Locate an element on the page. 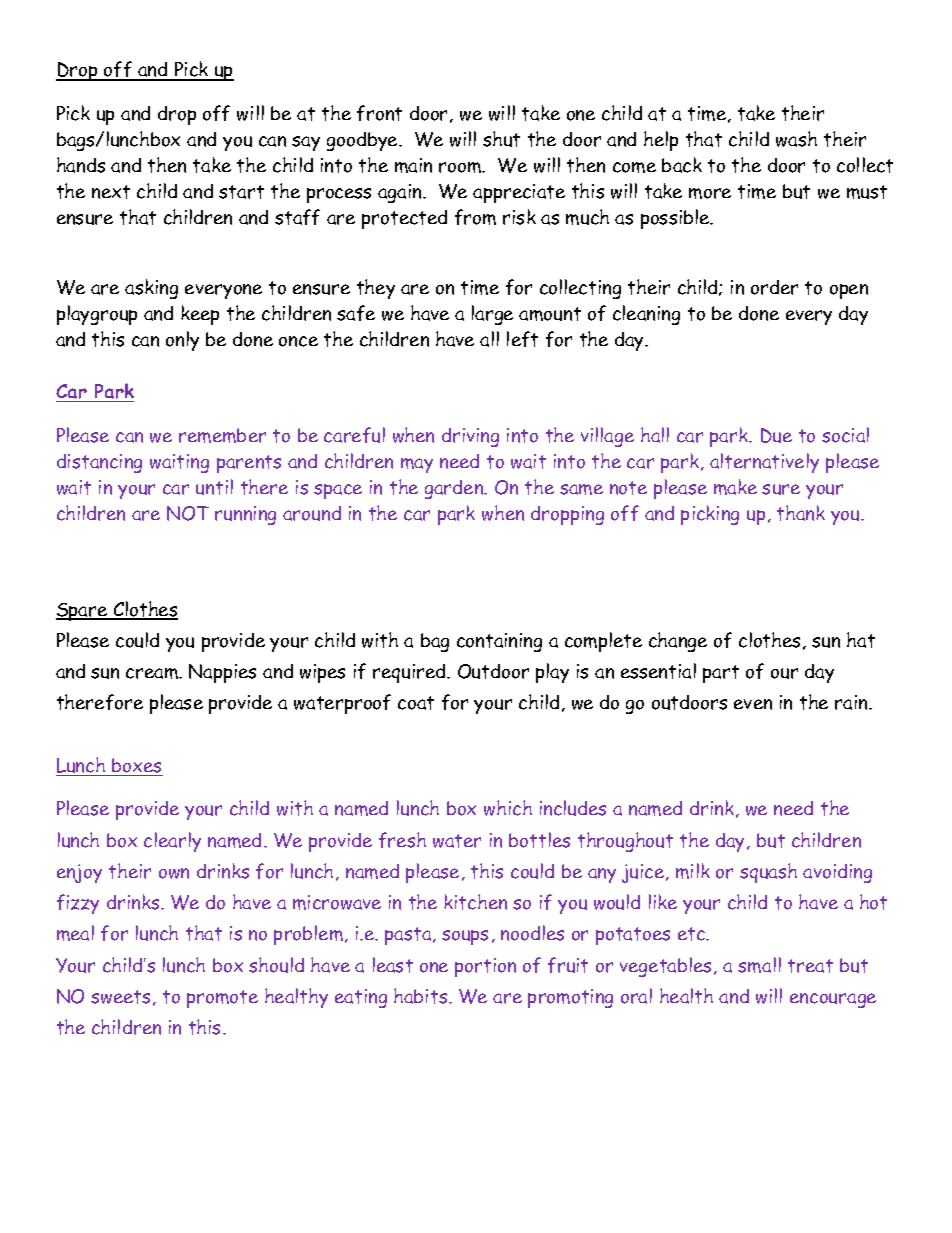 The height and width of the document is (1233, 952). left is located at coordinates (522, 339).
